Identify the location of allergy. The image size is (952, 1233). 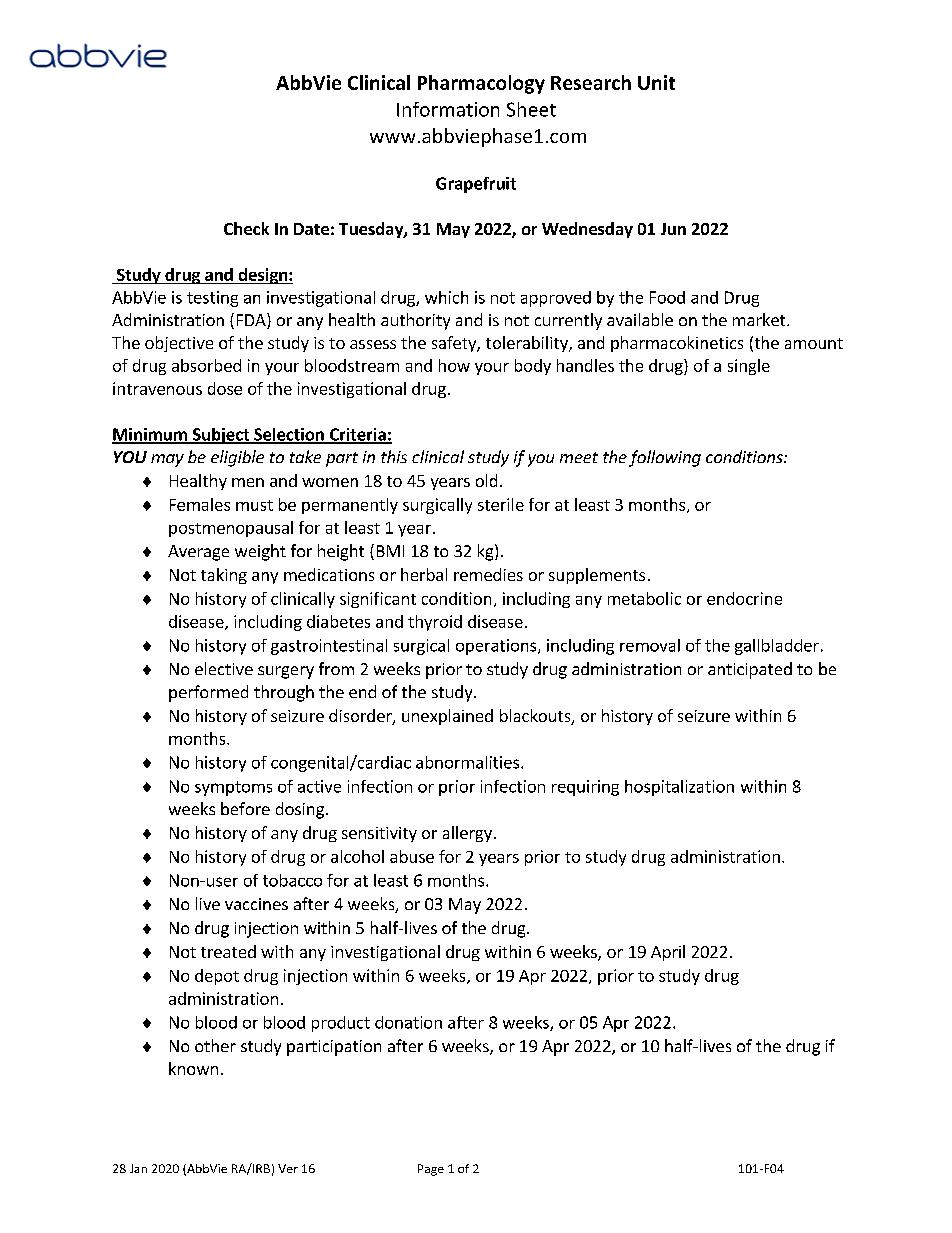
(467, 834).
